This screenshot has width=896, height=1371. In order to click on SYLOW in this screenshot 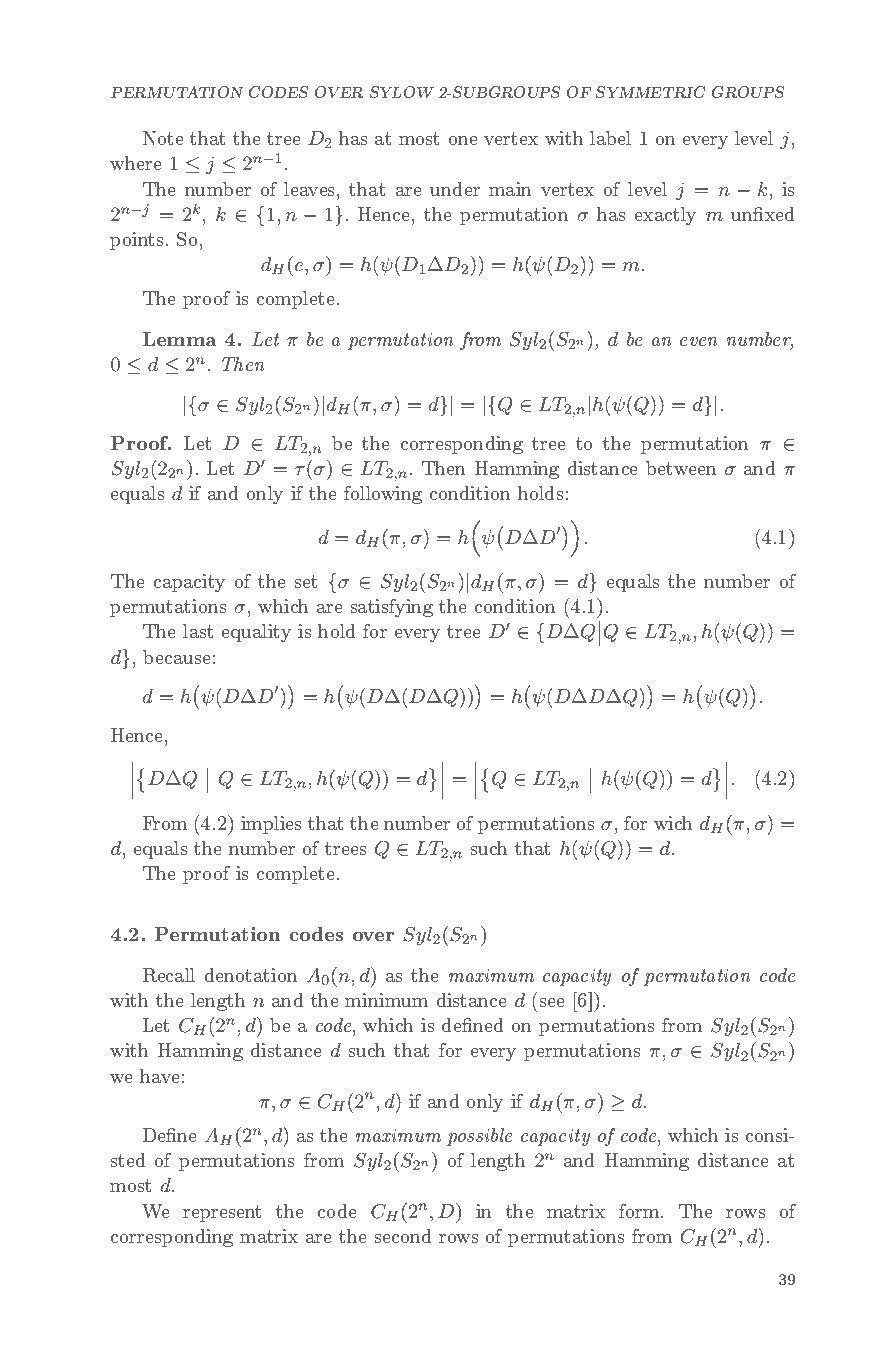, I will do `click(402, 92)`.
